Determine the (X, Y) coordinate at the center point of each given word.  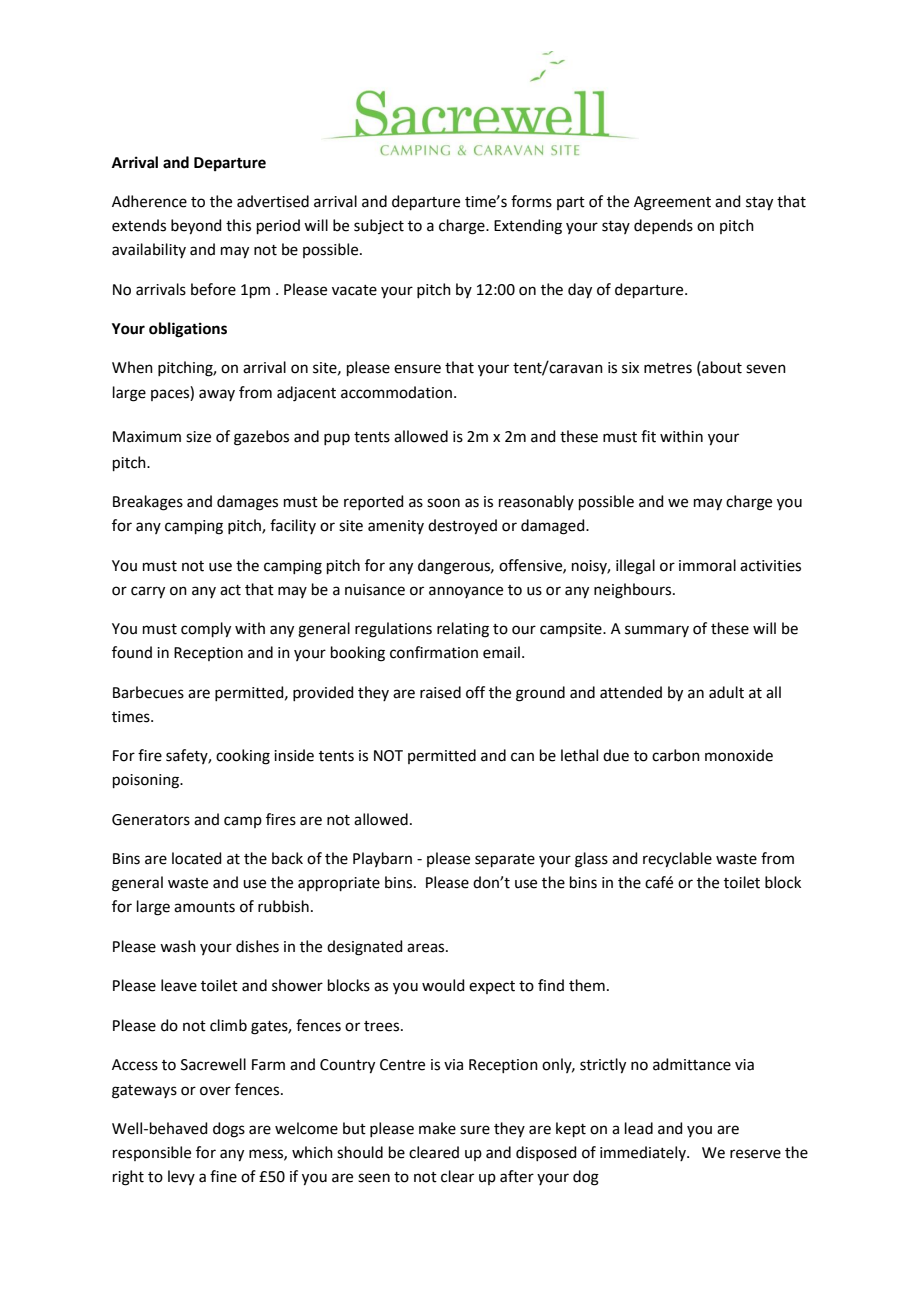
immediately (644, 1153)
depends (663, 226)
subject (379, 226)
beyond (196, 227)
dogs (229, 1130)
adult (726, 692)
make (437, 1128)
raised (440, 692)
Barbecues (148, 692)
